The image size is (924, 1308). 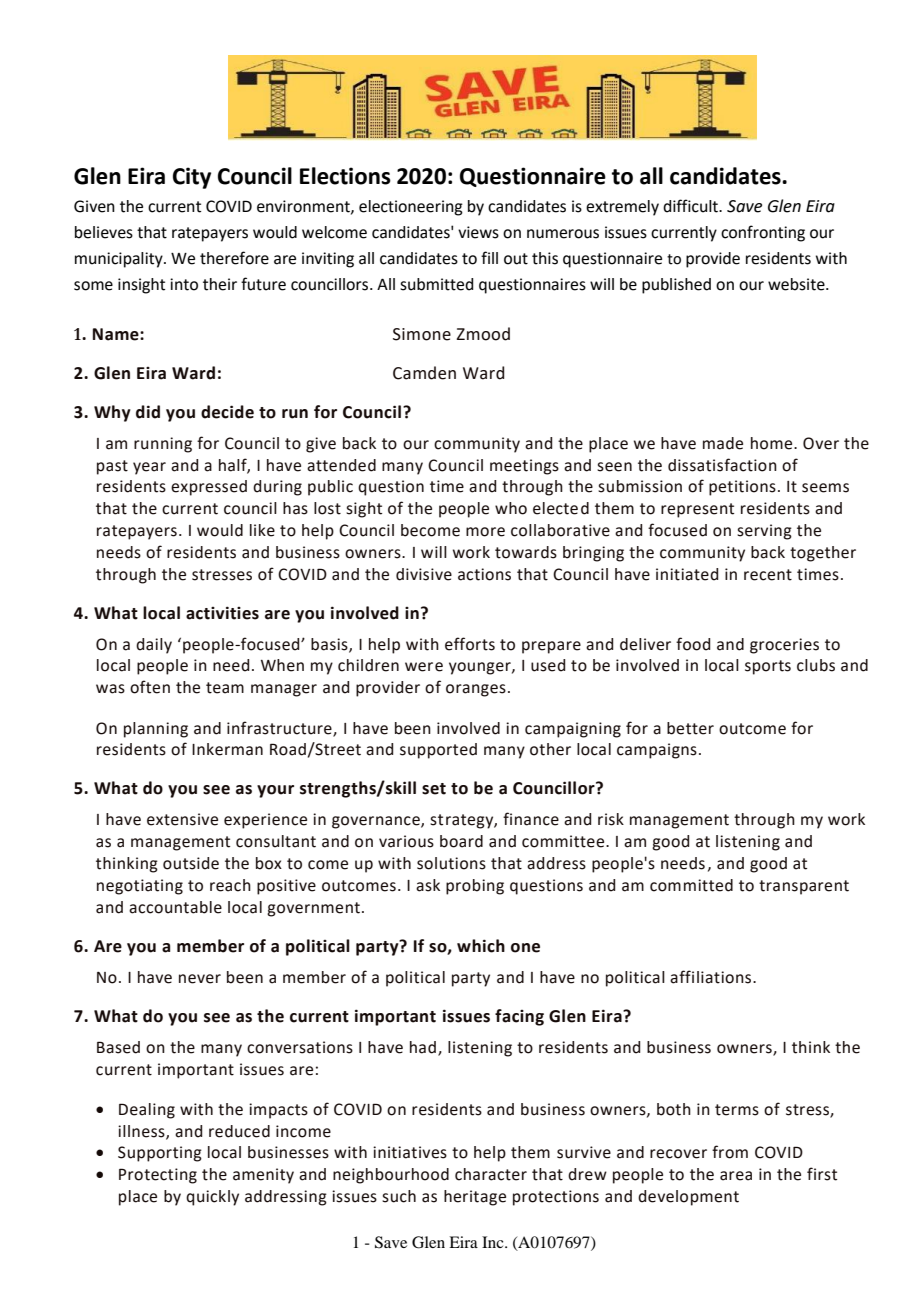 What do you see at coordinates (158, 1176) in the page?
I see `Protecting` at bounding box center [158, 1176].
